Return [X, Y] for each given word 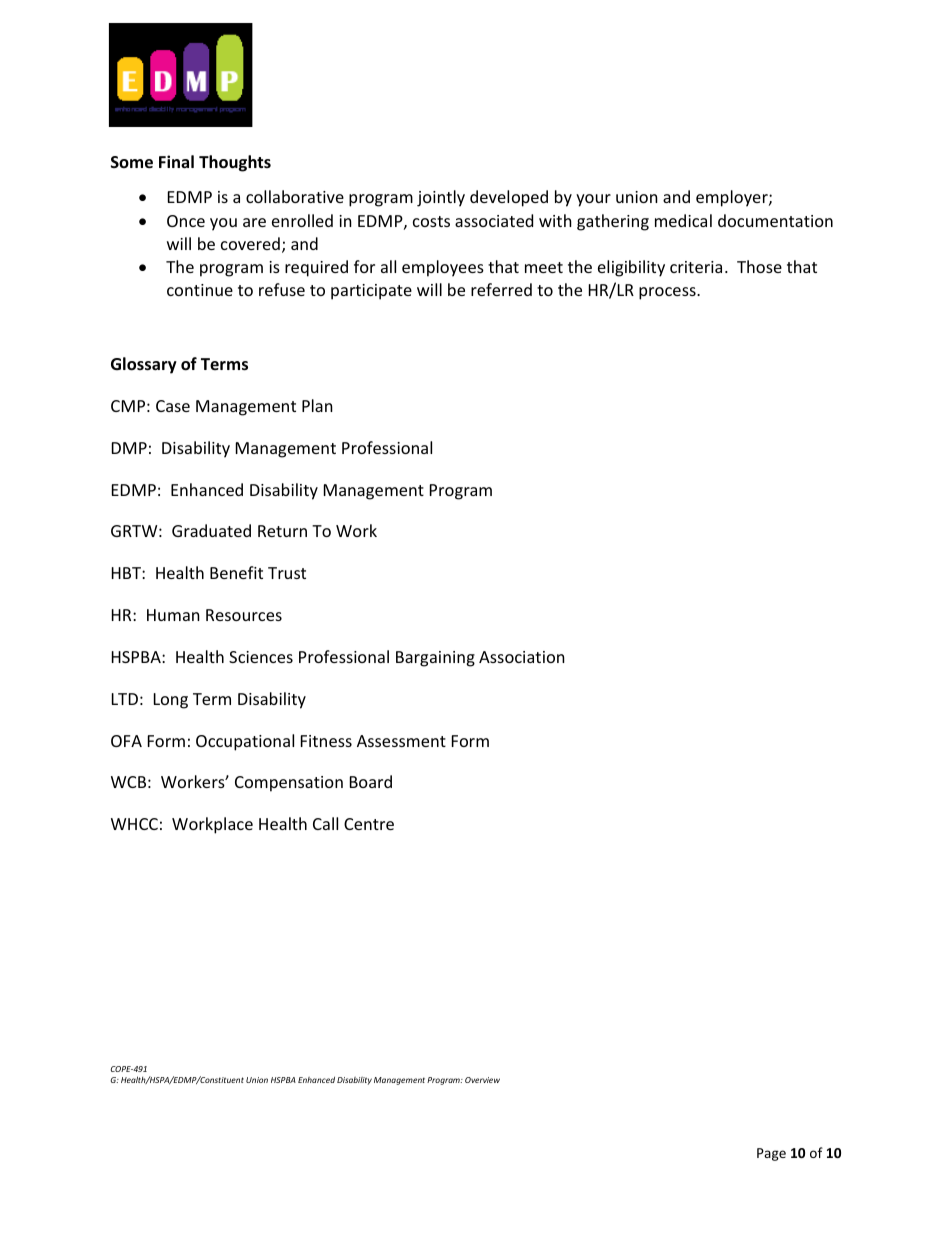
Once [186, 221]
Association [522, 657]
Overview [482, 1080]
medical [683, 220]
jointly [441, 198]
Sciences [261, 657]
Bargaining [435, 659]
